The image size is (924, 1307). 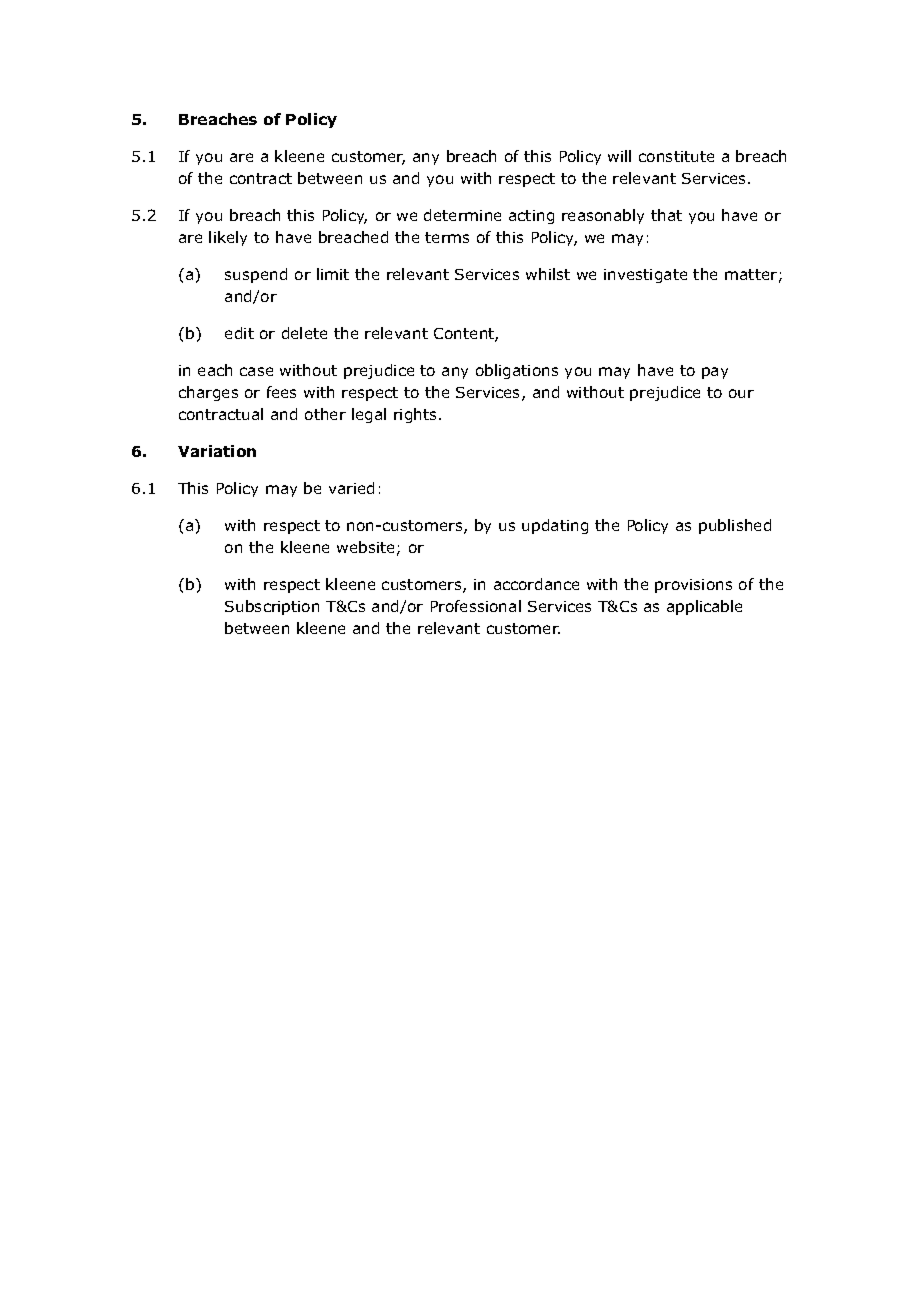 I want to click on rights, so click(x=417, y=415).
